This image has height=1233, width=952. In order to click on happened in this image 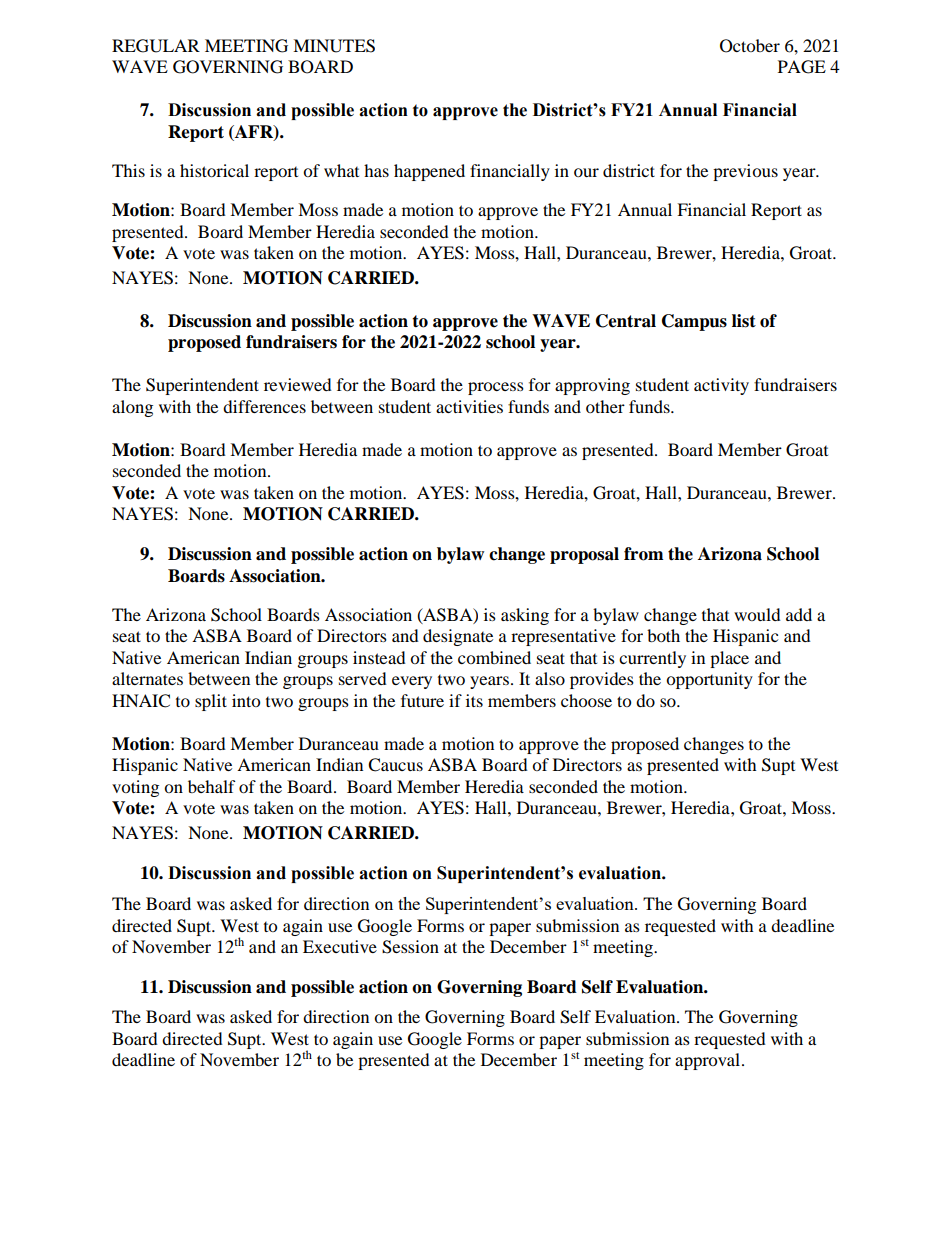, I will do `click(429, 172)`.
